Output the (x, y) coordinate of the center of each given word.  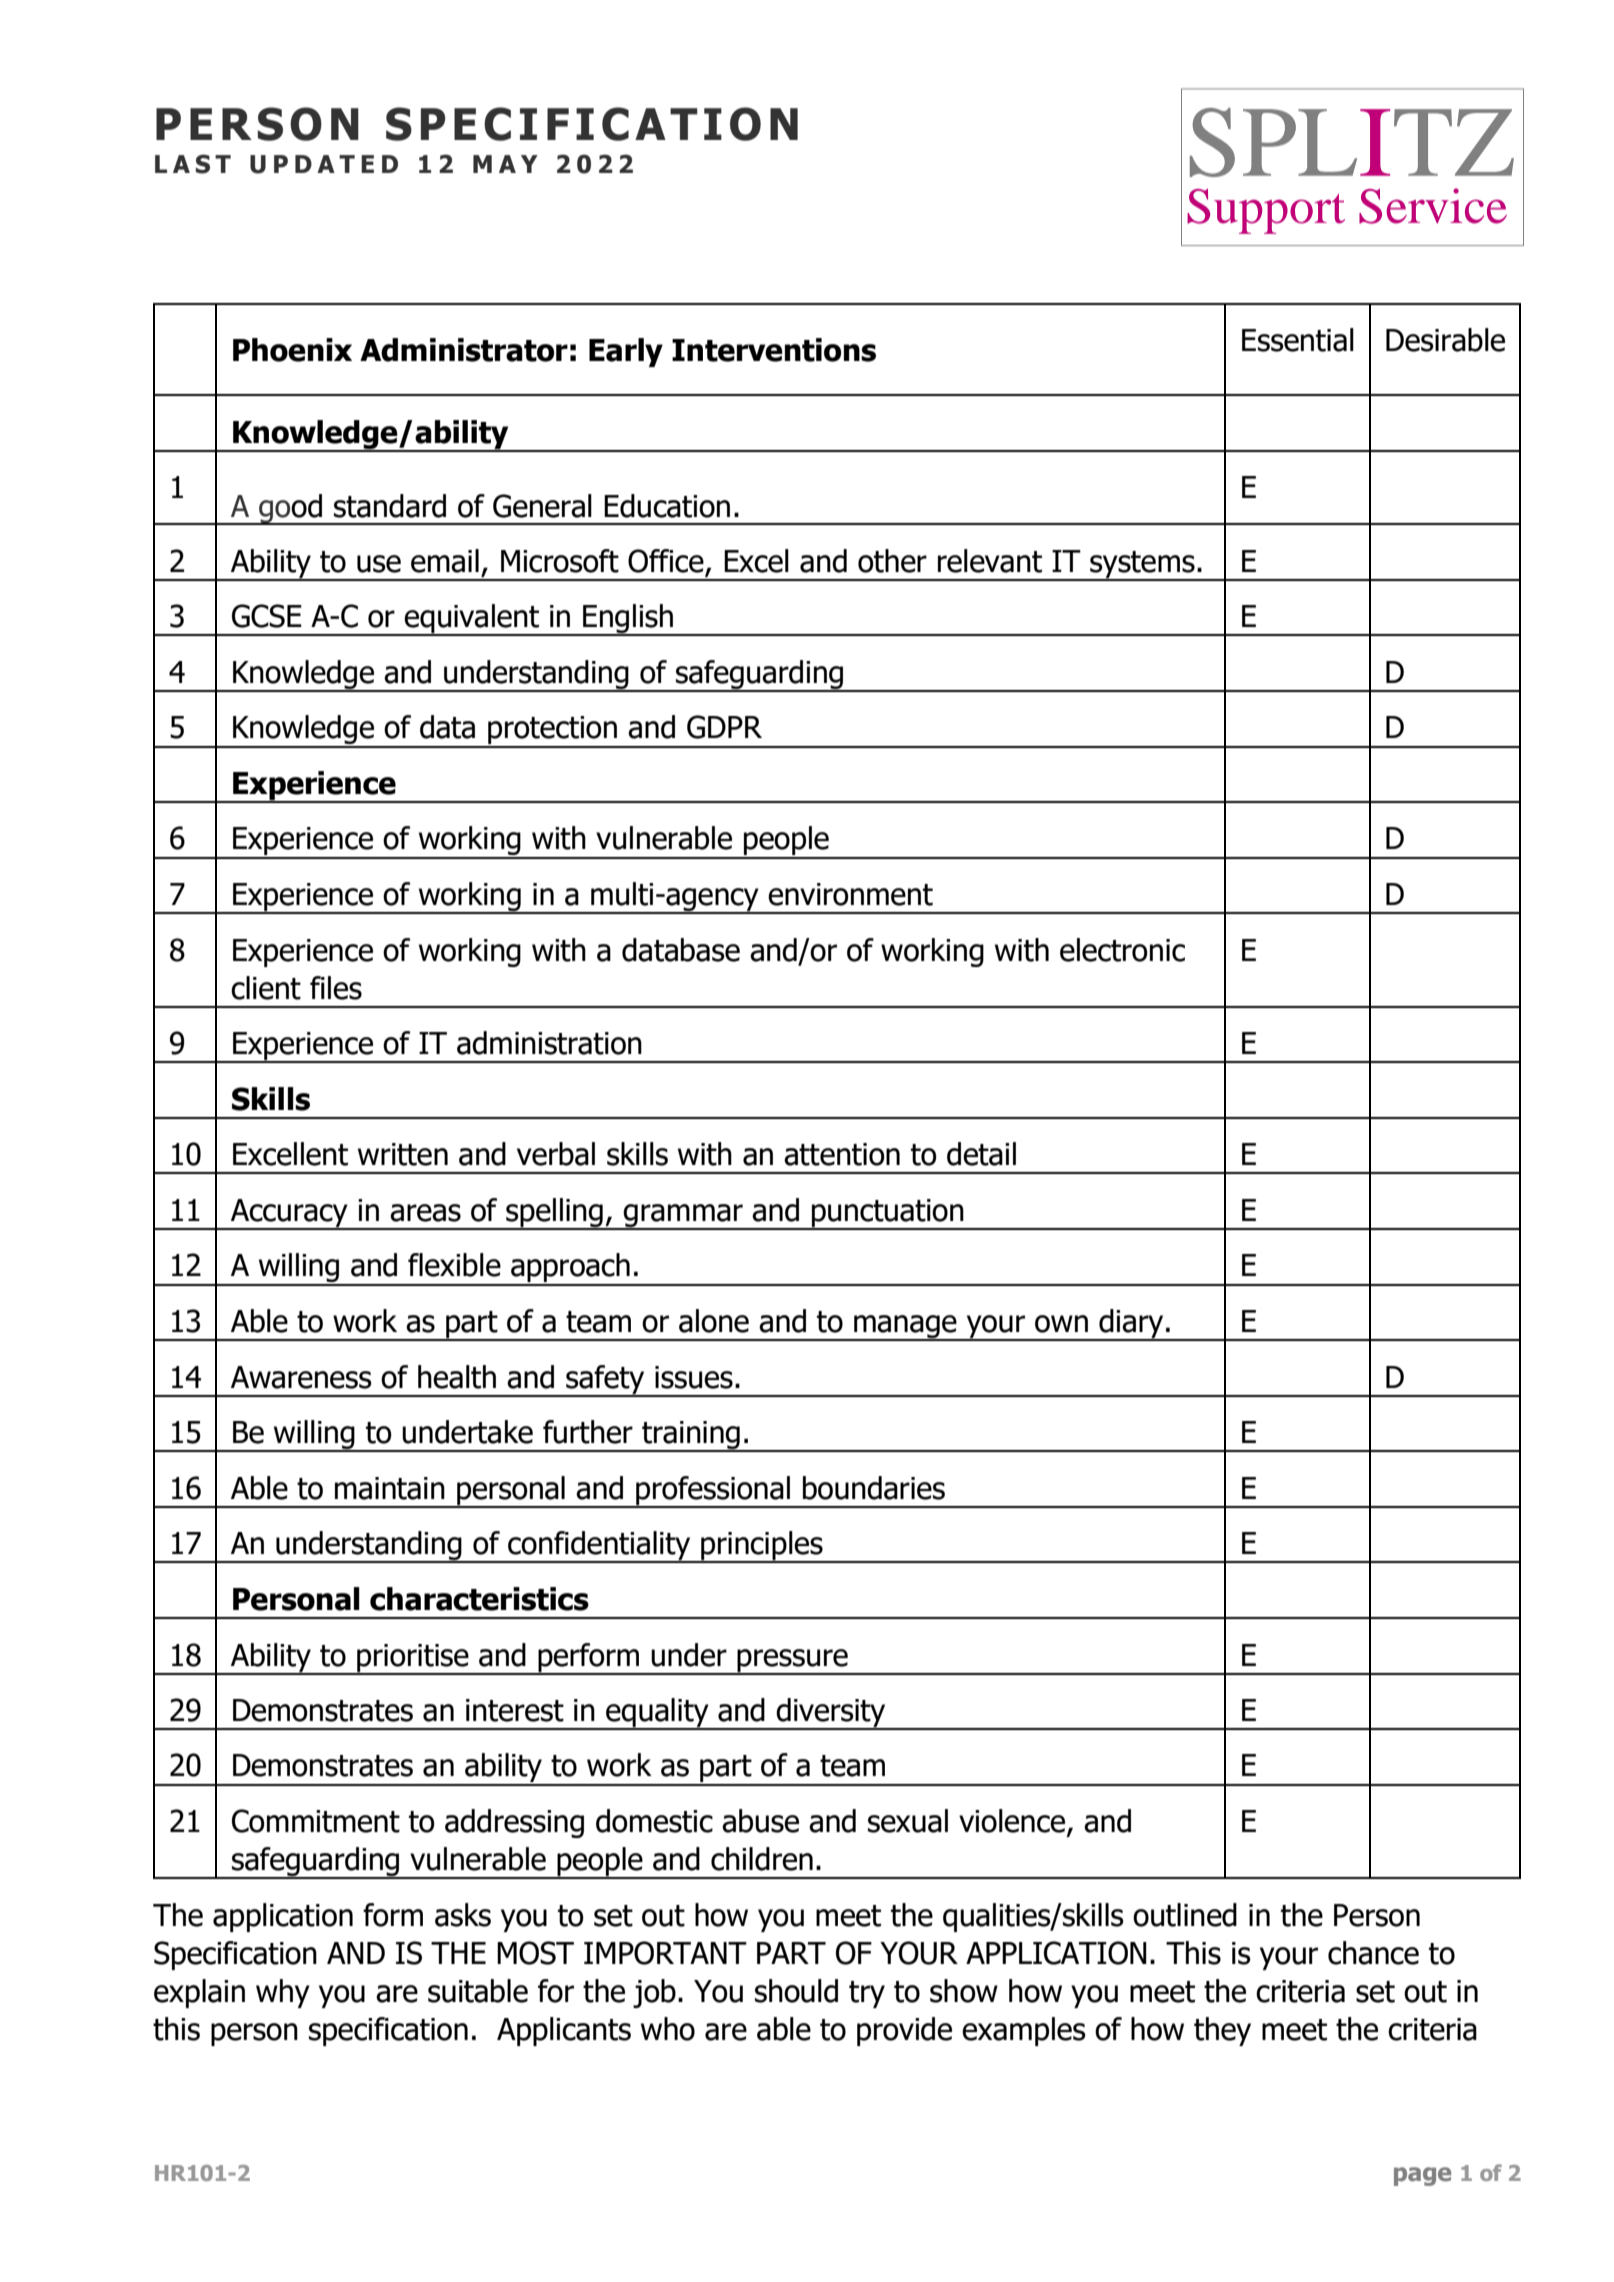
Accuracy (289, 1214)
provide (904, 2031)
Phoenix (292, 350)
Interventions (774, 350)
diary (1131, 1325)
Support (1266, 211)
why (283, 1993)
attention (842, 1154)
